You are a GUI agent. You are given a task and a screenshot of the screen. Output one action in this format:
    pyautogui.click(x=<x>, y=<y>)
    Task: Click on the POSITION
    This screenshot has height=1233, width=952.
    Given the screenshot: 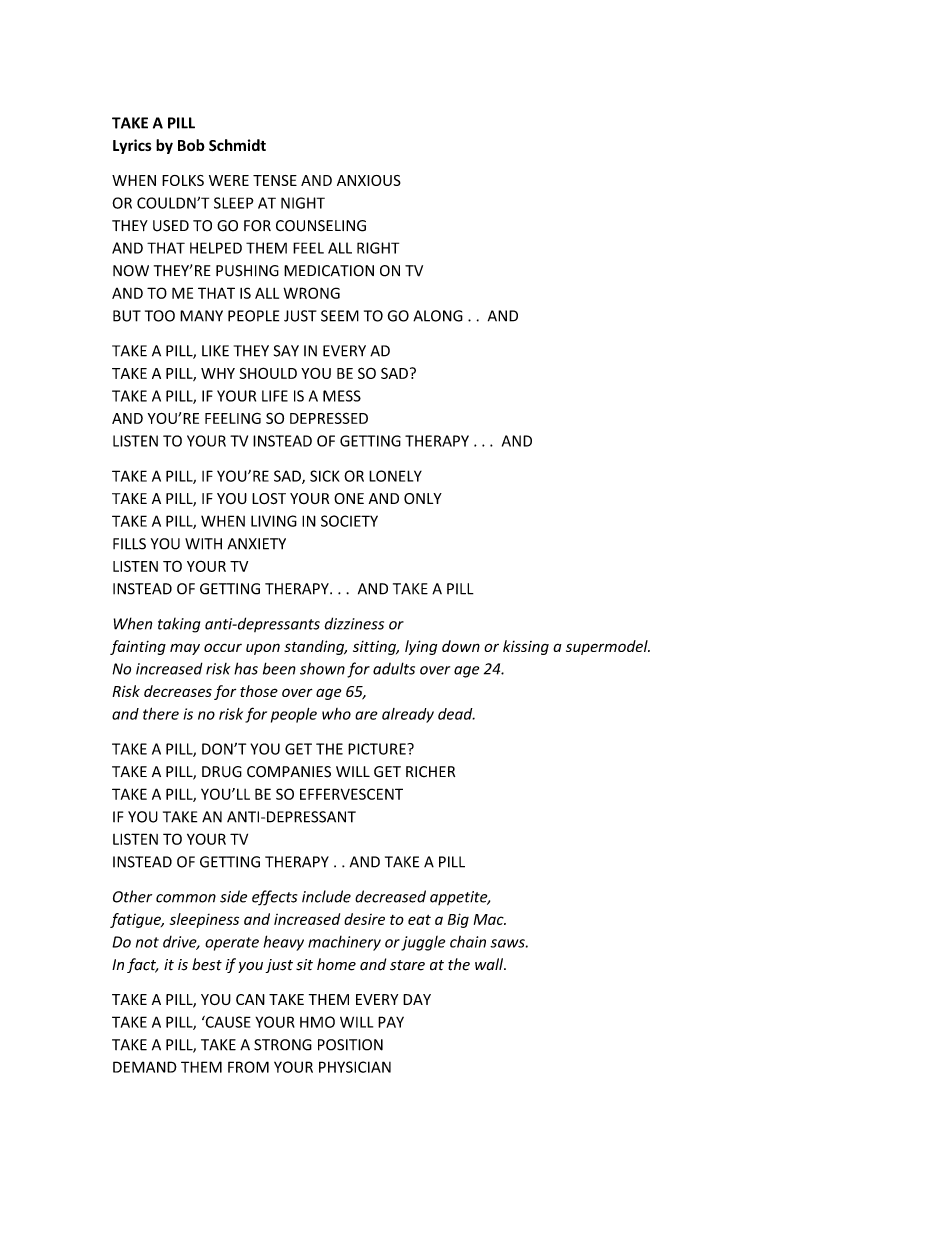 What is the action you would take?
    pyautogui.click(x=350, y=1045)
